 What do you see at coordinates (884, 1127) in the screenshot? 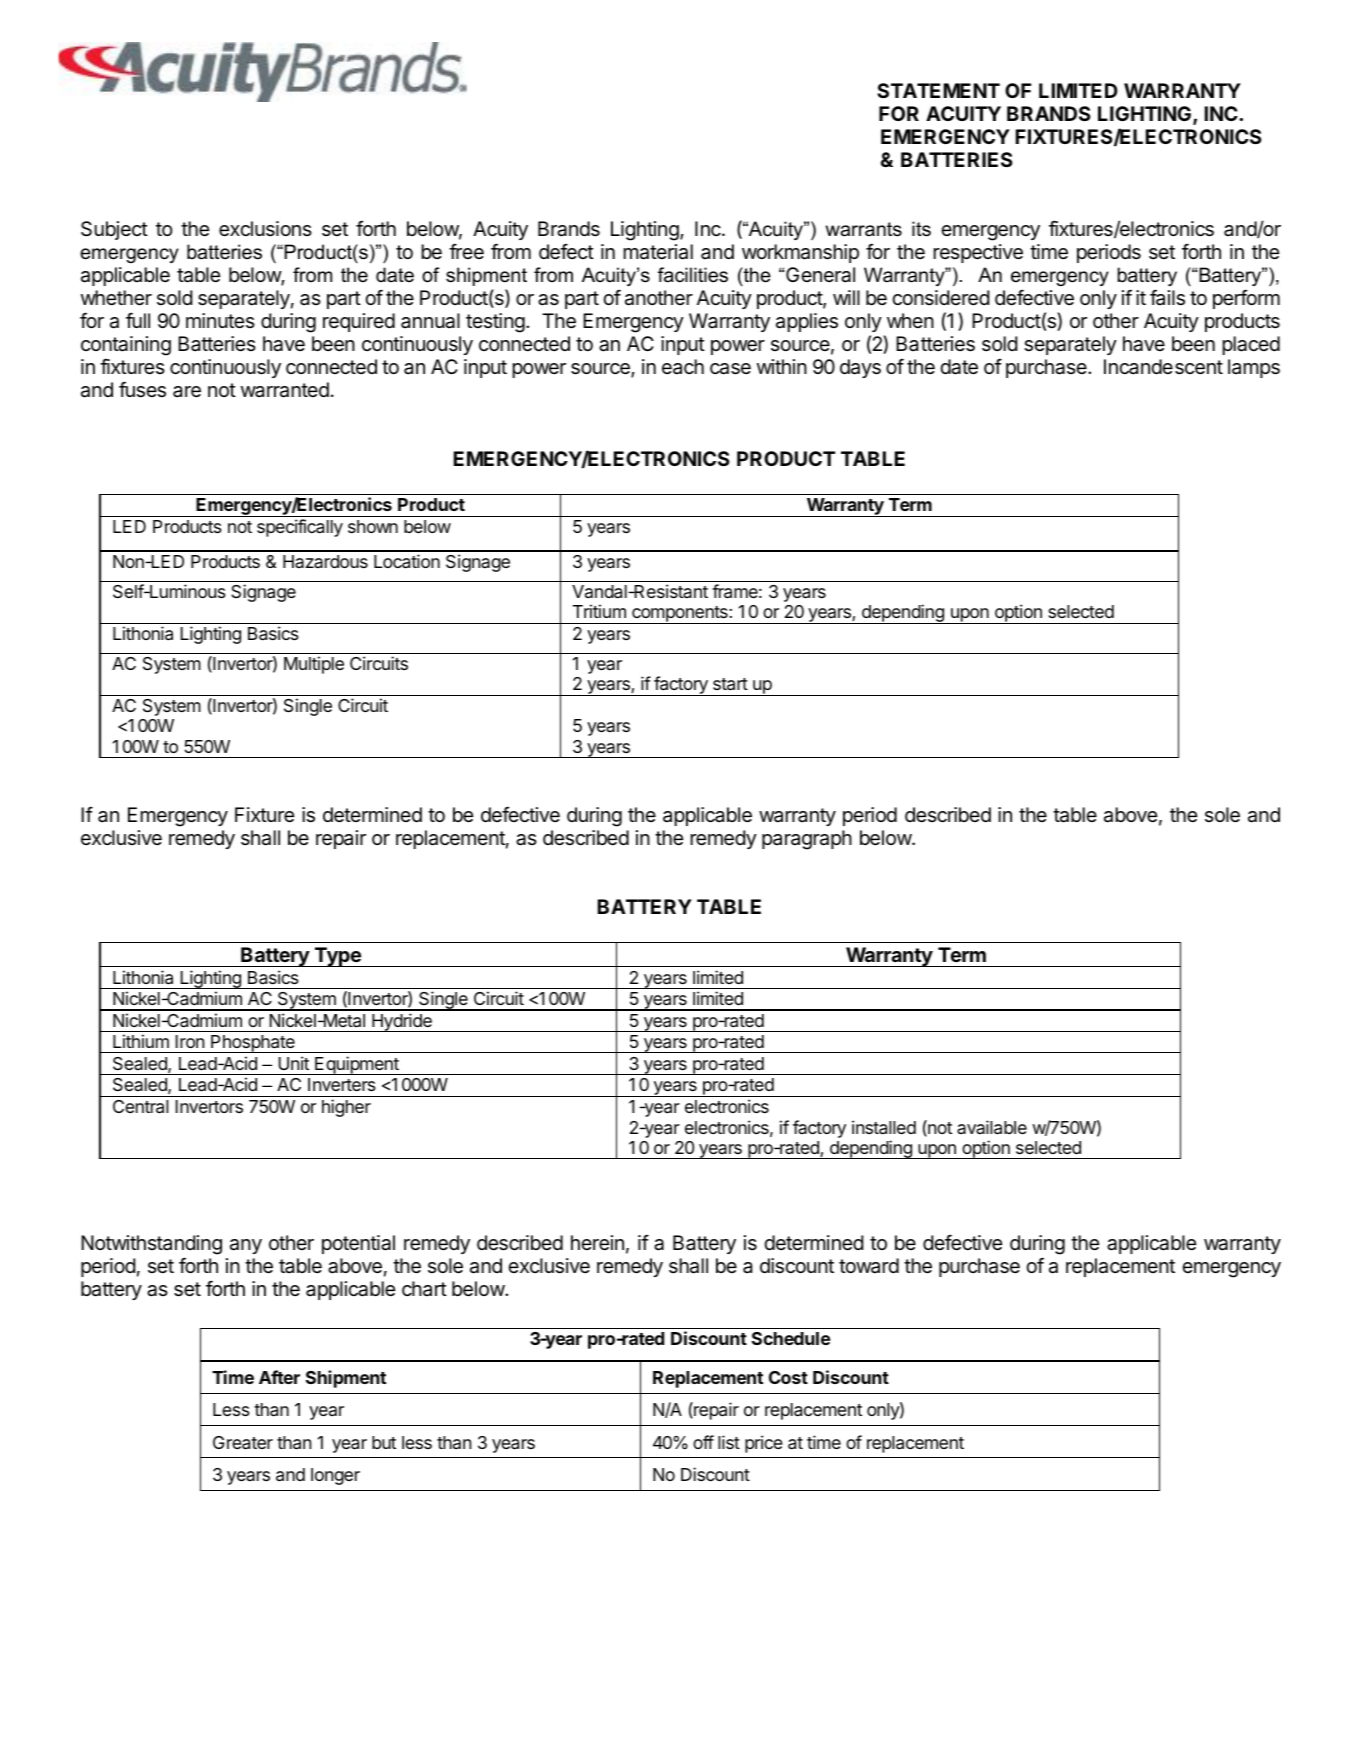
I see `installed` at bounding box center [884, 1127].
